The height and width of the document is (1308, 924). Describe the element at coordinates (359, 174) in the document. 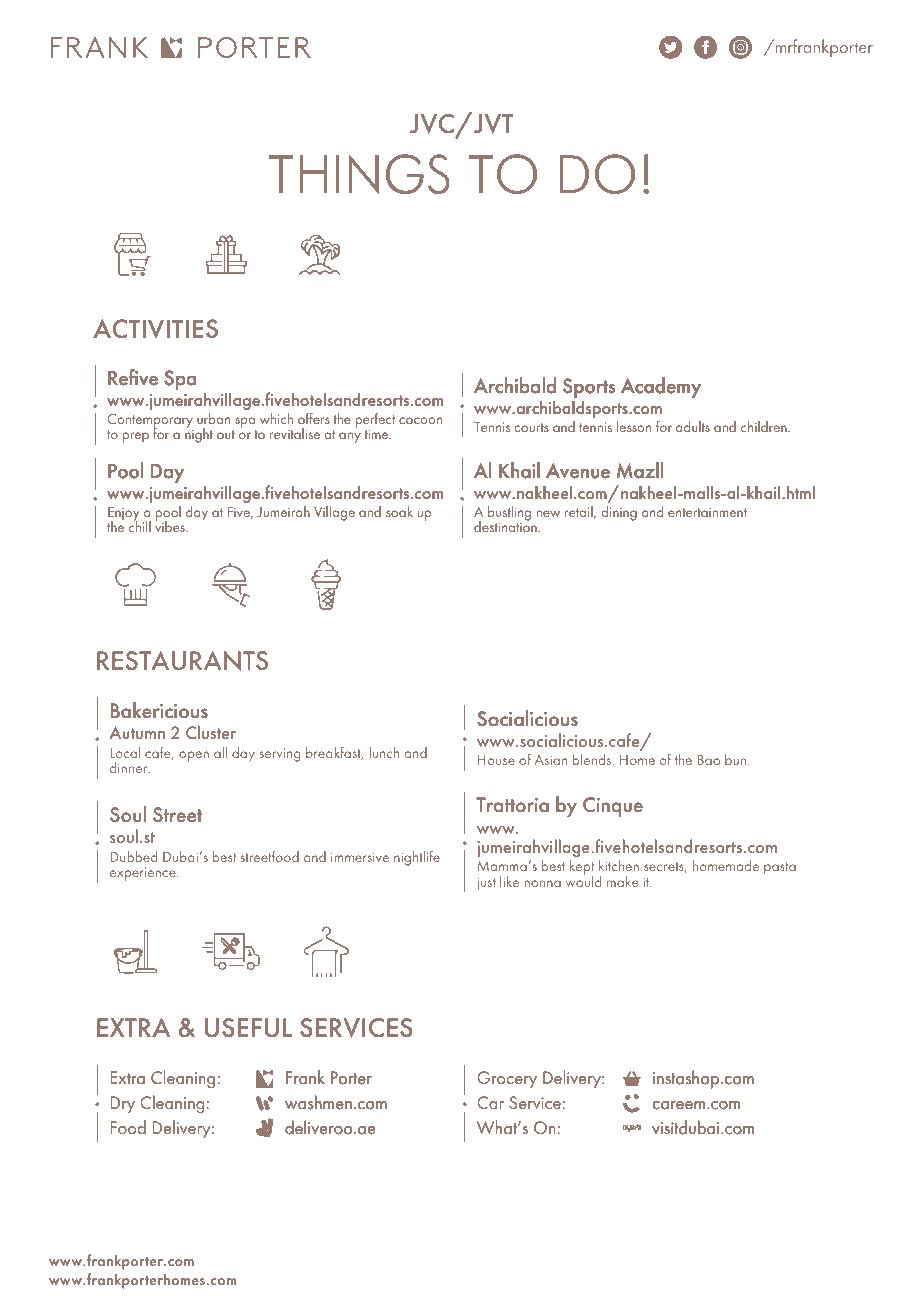

I see `THINGS` at that location.
